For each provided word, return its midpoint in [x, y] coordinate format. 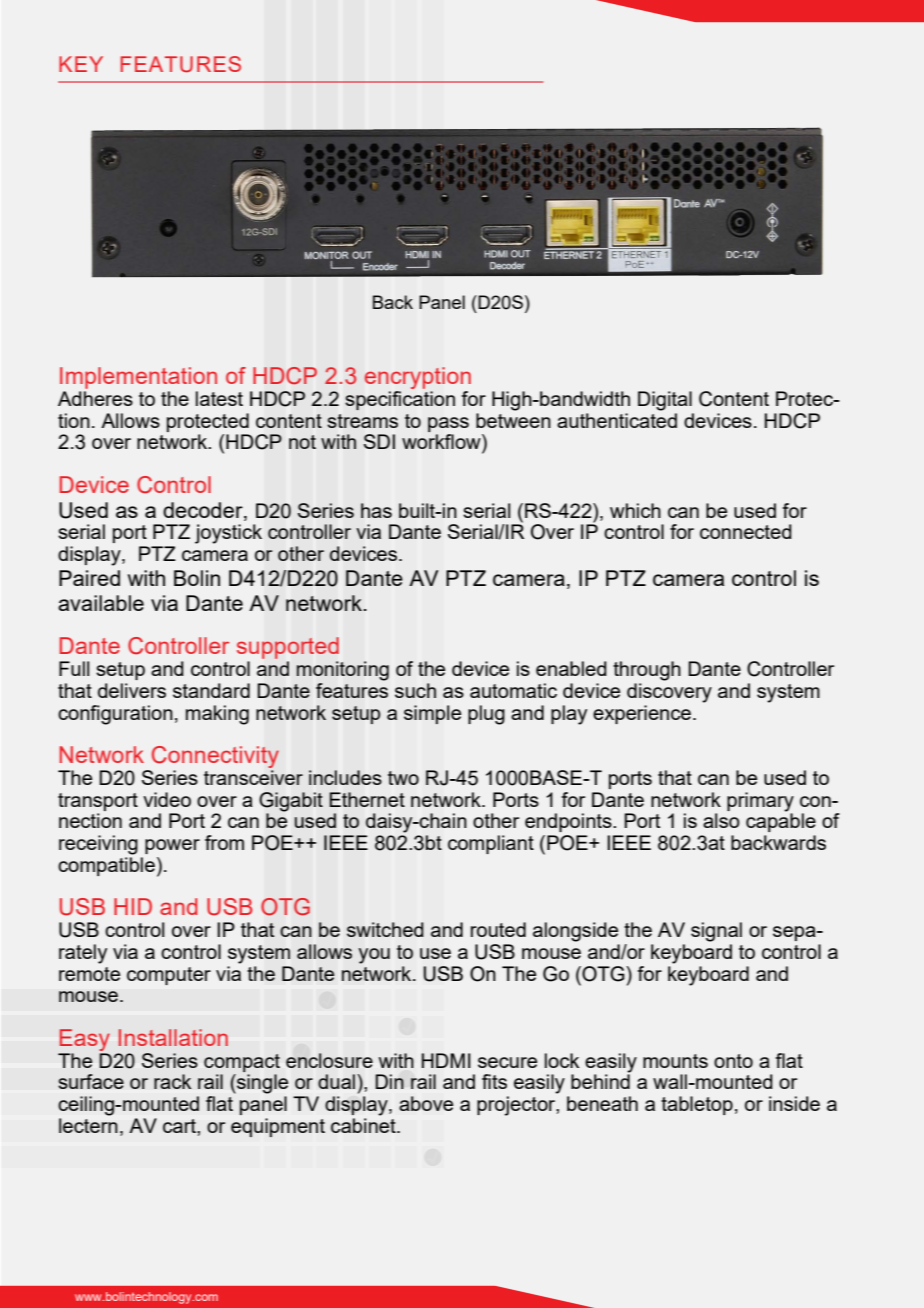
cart [180, 1126]
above [426, 1103]
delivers [132, 690]
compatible [106, 866]
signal [716, 932]
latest [219, 398]
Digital [665, 401]
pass [448, 424]
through [647, 671]
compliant [491, 844]
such [415, 690]
